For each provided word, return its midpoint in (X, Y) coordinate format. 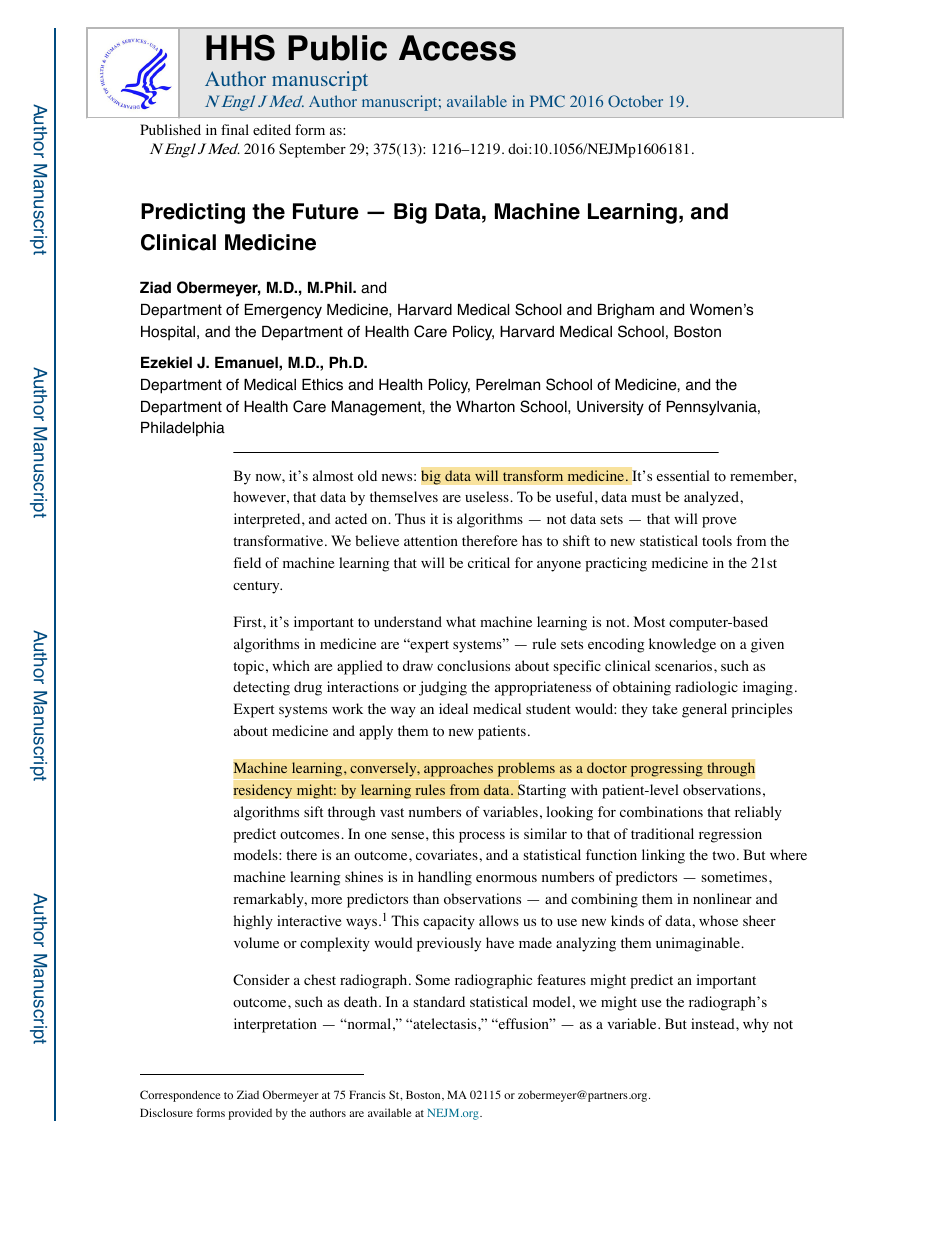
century (257, 587)
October (635, 101)
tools (717, 541)
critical (489, 562)
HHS (240, 47)
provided (250, 1114)
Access (457, 48)
